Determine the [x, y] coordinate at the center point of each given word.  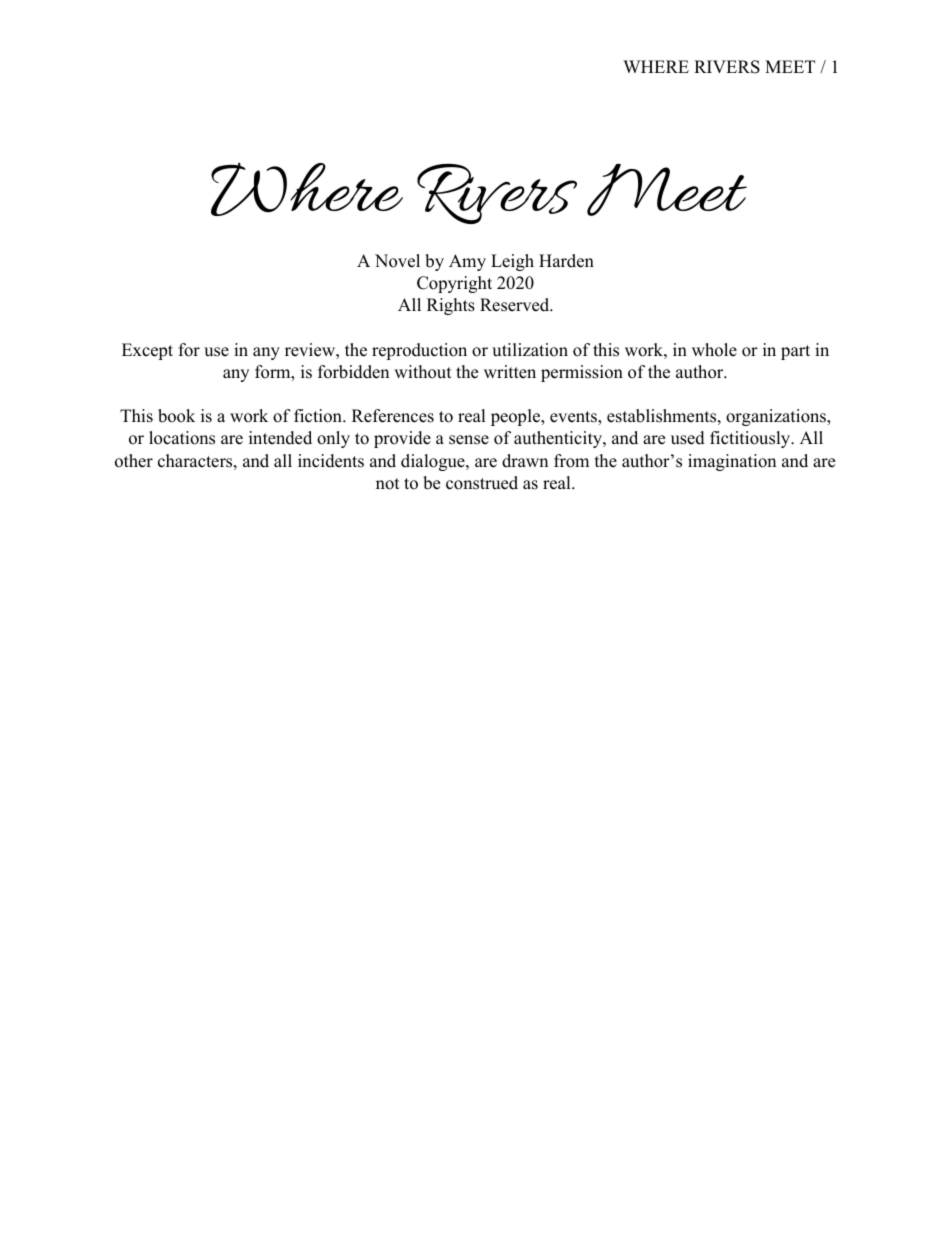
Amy [467, 262]
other [134, 461]
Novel [397, 261]
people [516, 417]
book [176, 416]
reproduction [419, 351]
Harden [566, 261]
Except [147, 351]
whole [714, 350]
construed [482, 483]
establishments [661, 416]
